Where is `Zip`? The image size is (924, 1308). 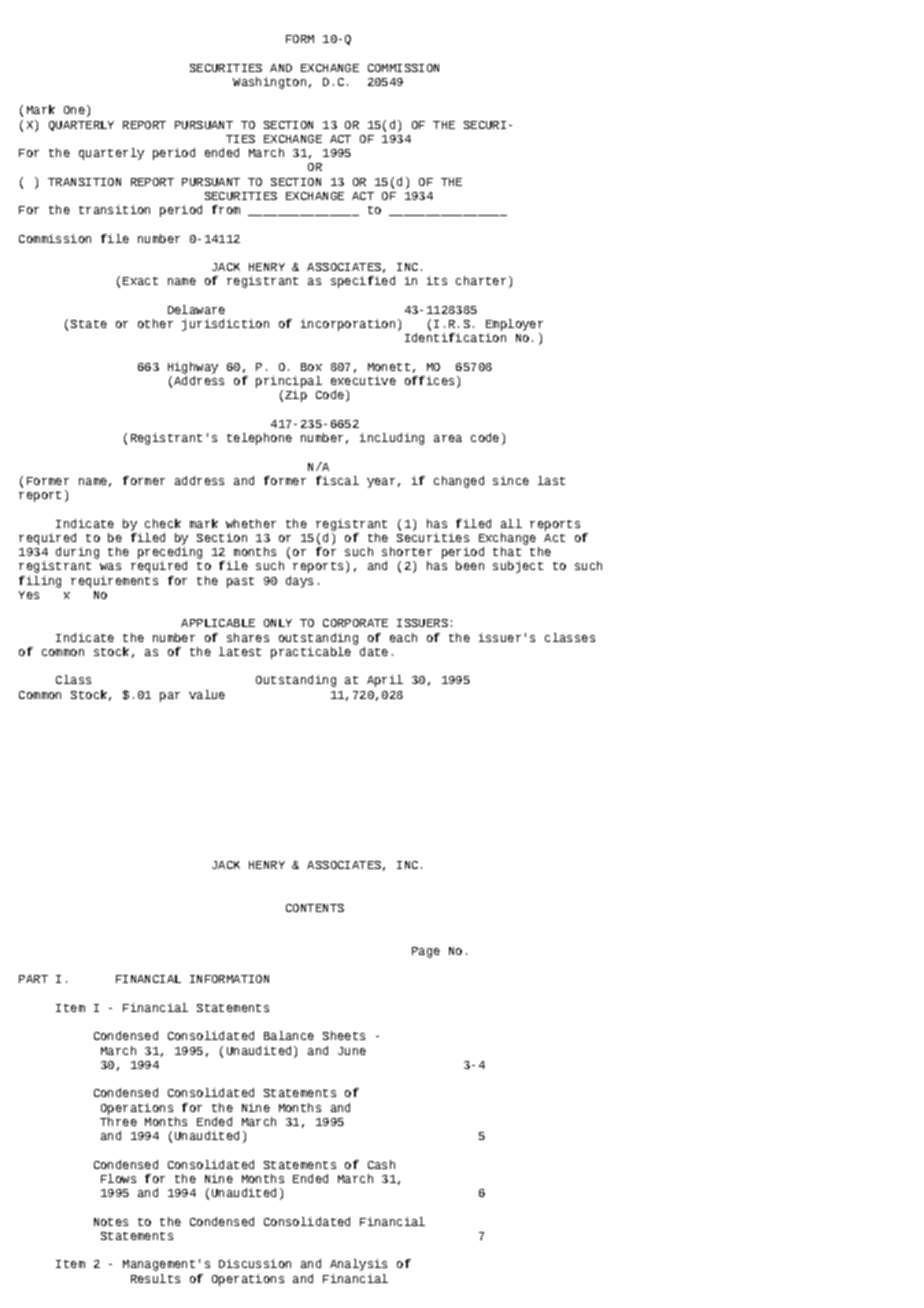 Zip is located at coordinates (296, 396).
